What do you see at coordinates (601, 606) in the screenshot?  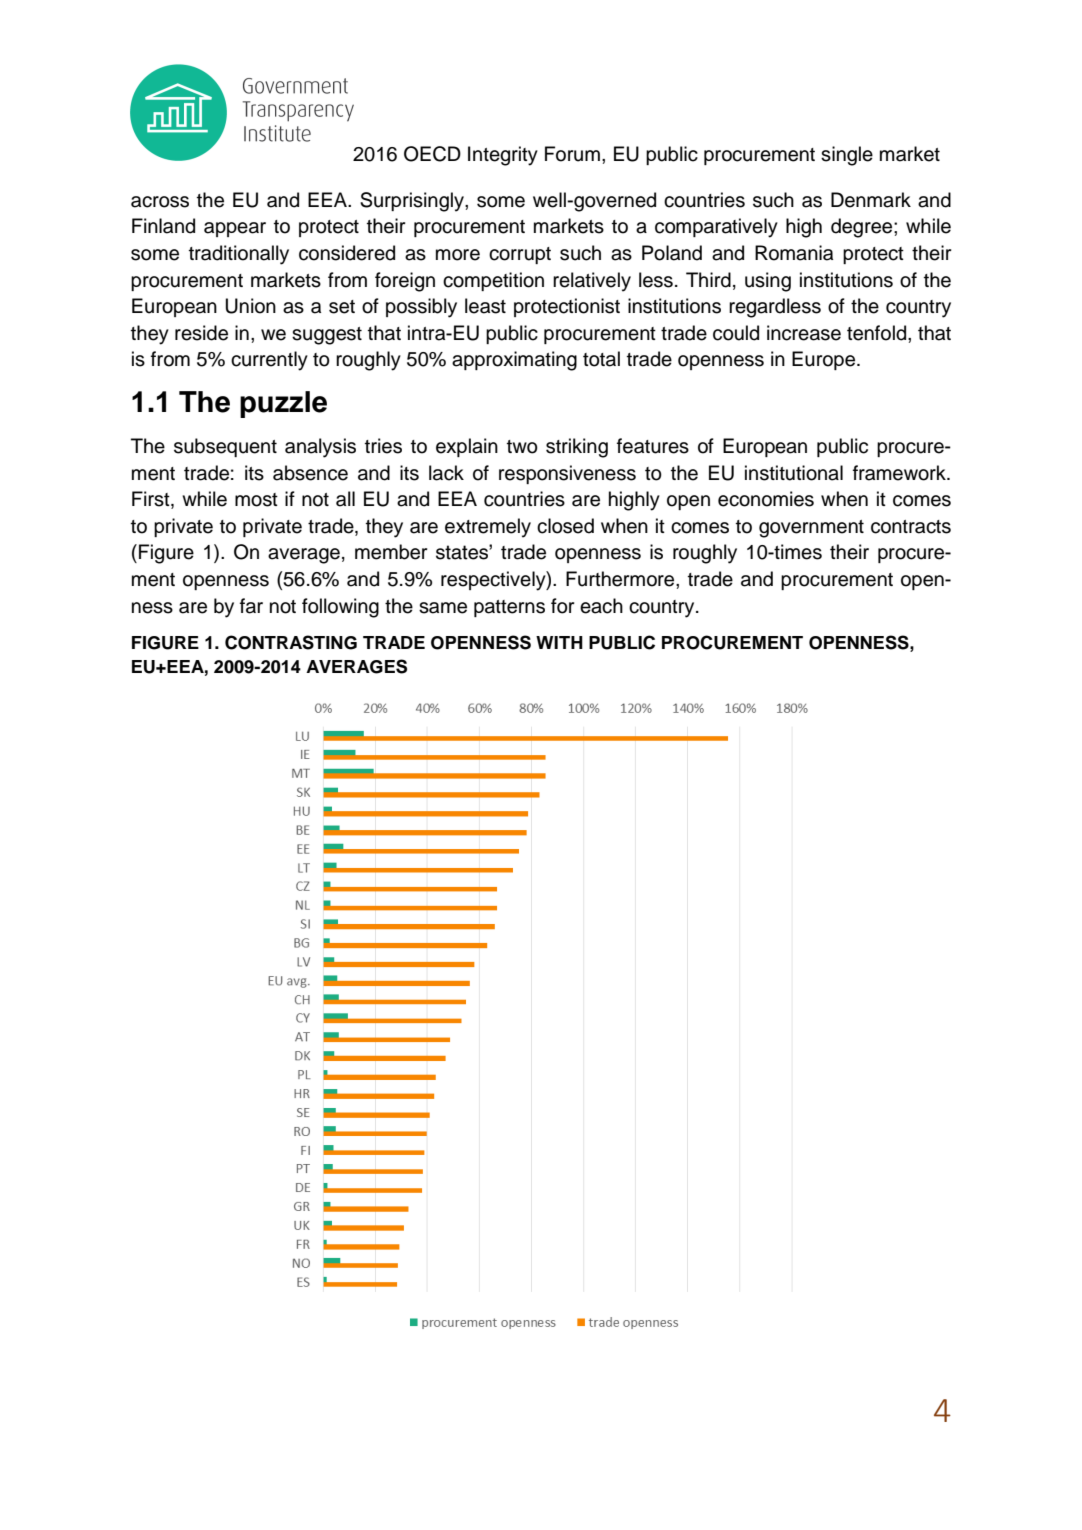 I see `each` at bounding box center [601, 606].
